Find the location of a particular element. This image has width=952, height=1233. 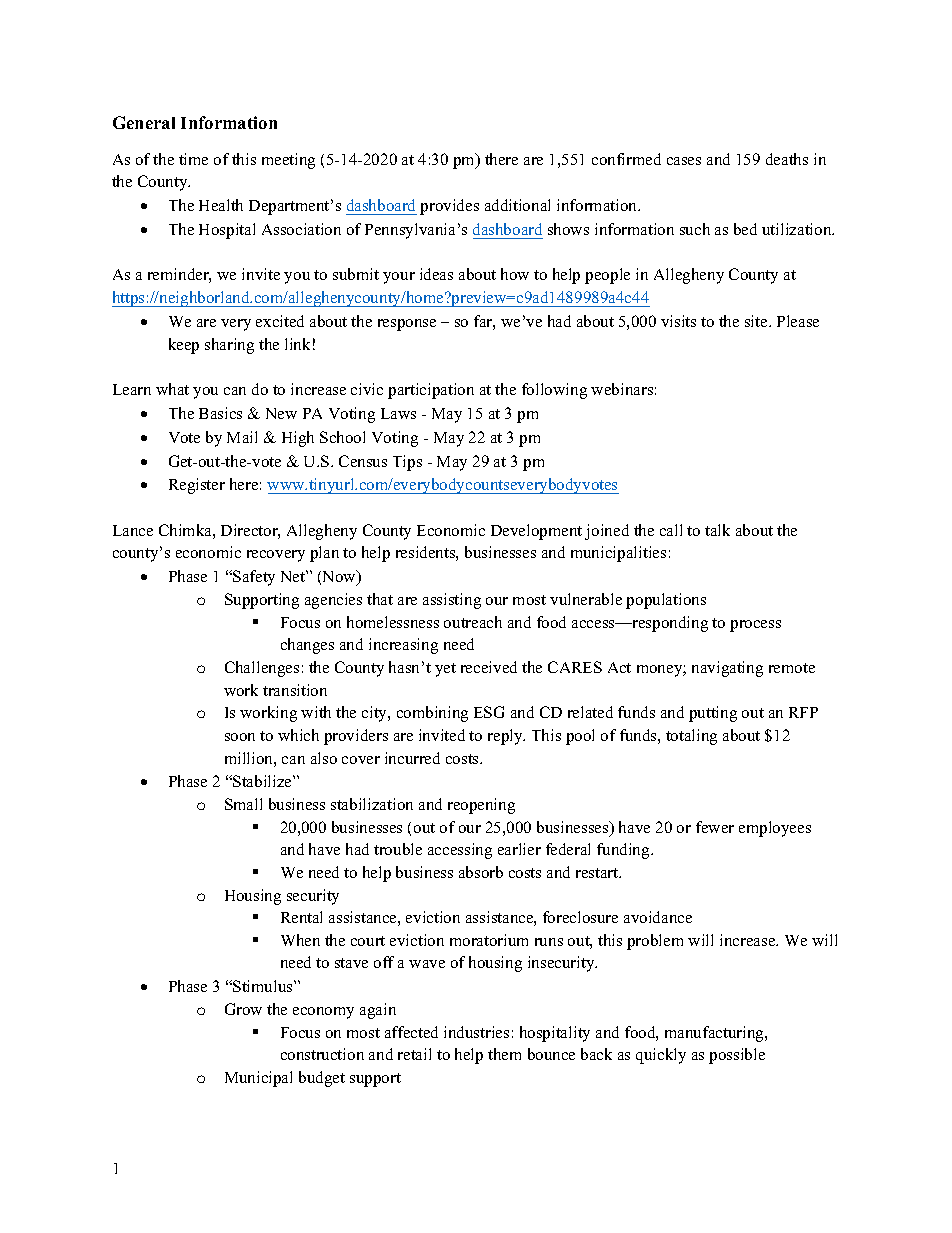

site is located at coordinates (757, 321).
